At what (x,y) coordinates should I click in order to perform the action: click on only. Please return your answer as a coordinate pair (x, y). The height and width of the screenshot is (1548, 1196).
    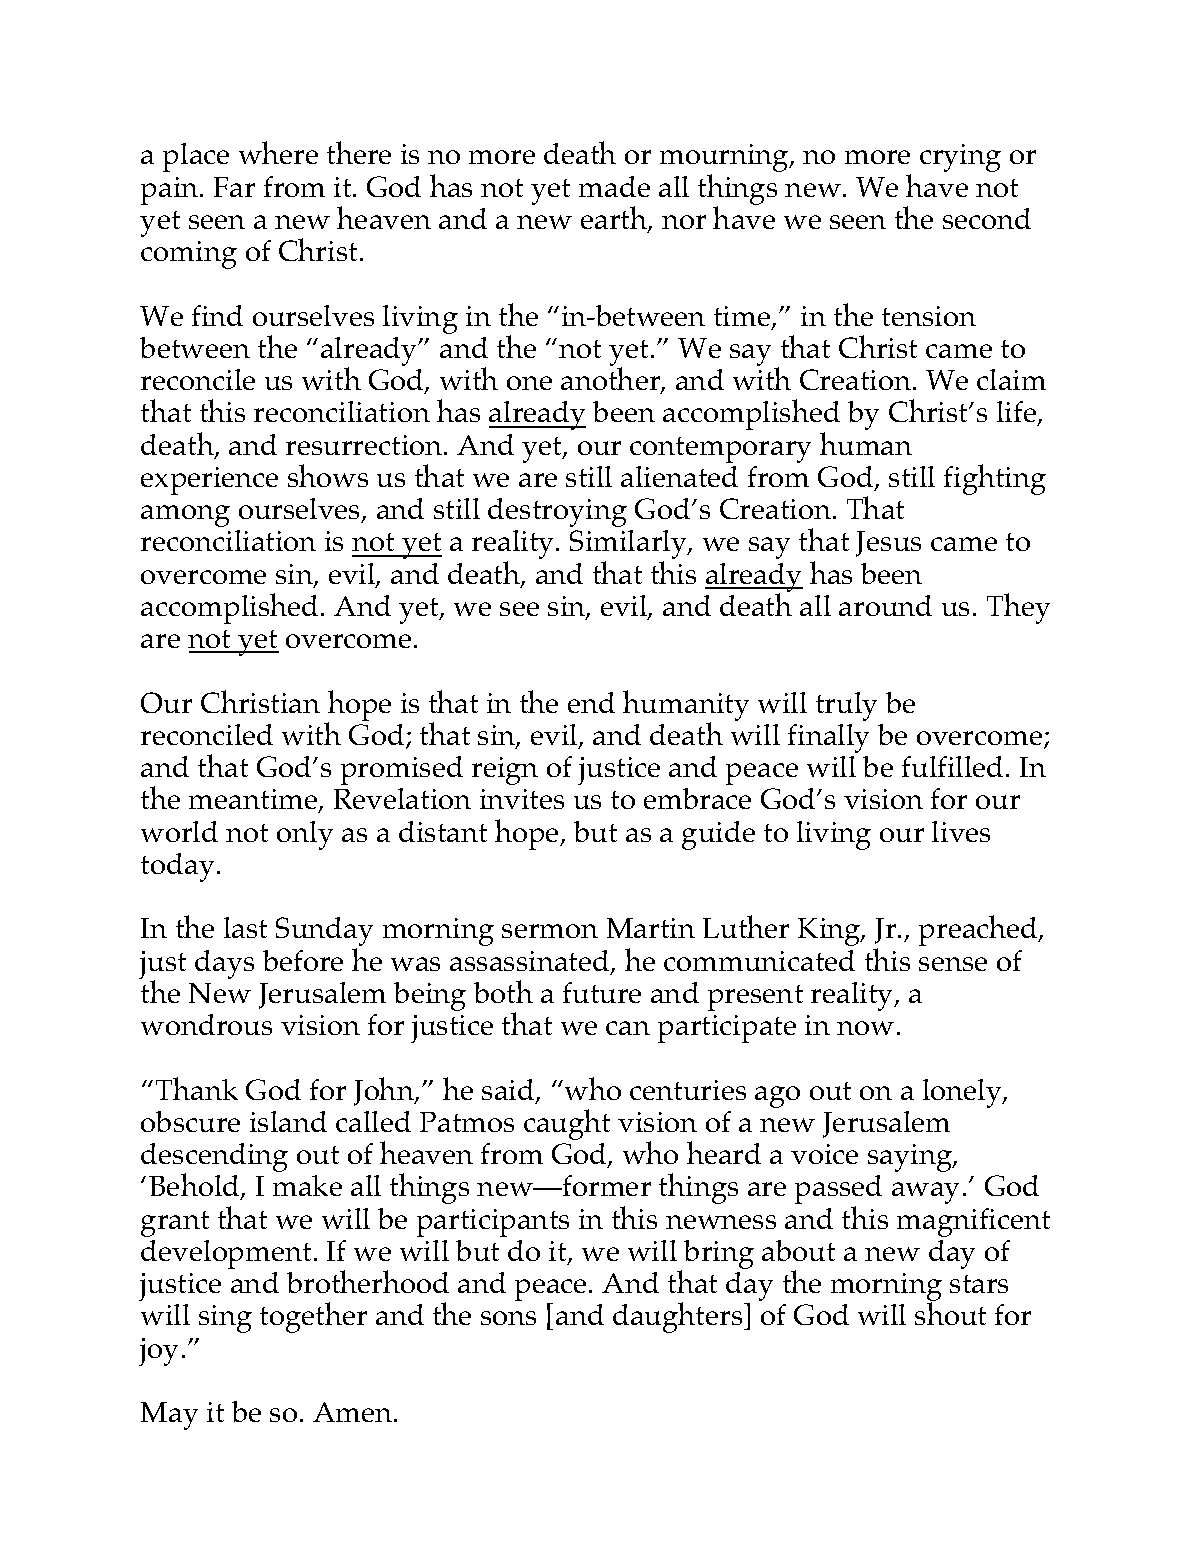
    Looking at the image, I should click on (305, 835).
